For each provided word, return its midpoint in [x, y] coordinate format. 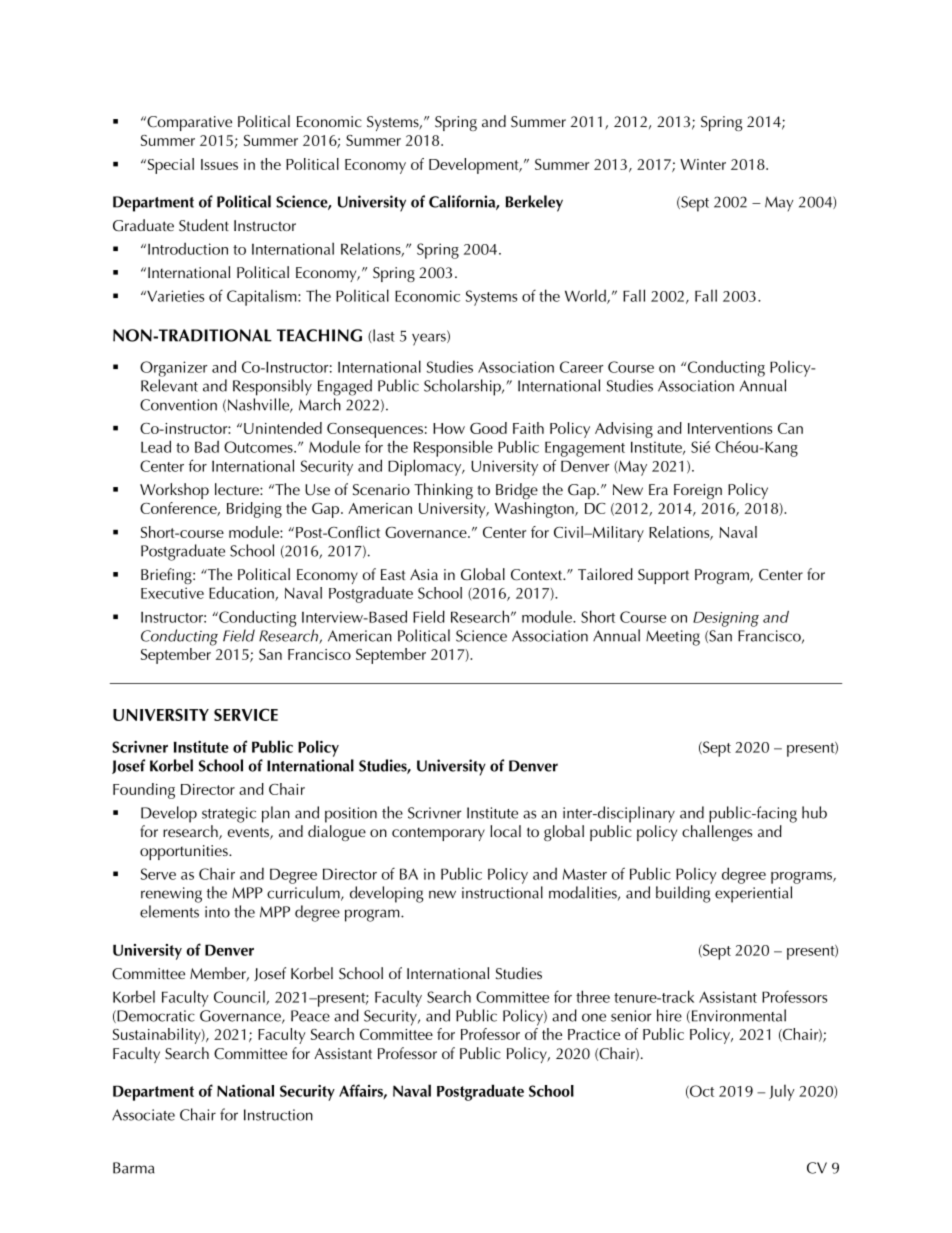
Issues [219, 164]
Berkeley [534, 203]
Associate [143, 1115]
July [782, 1092]
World [586, 296]
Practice [594, 1034]
